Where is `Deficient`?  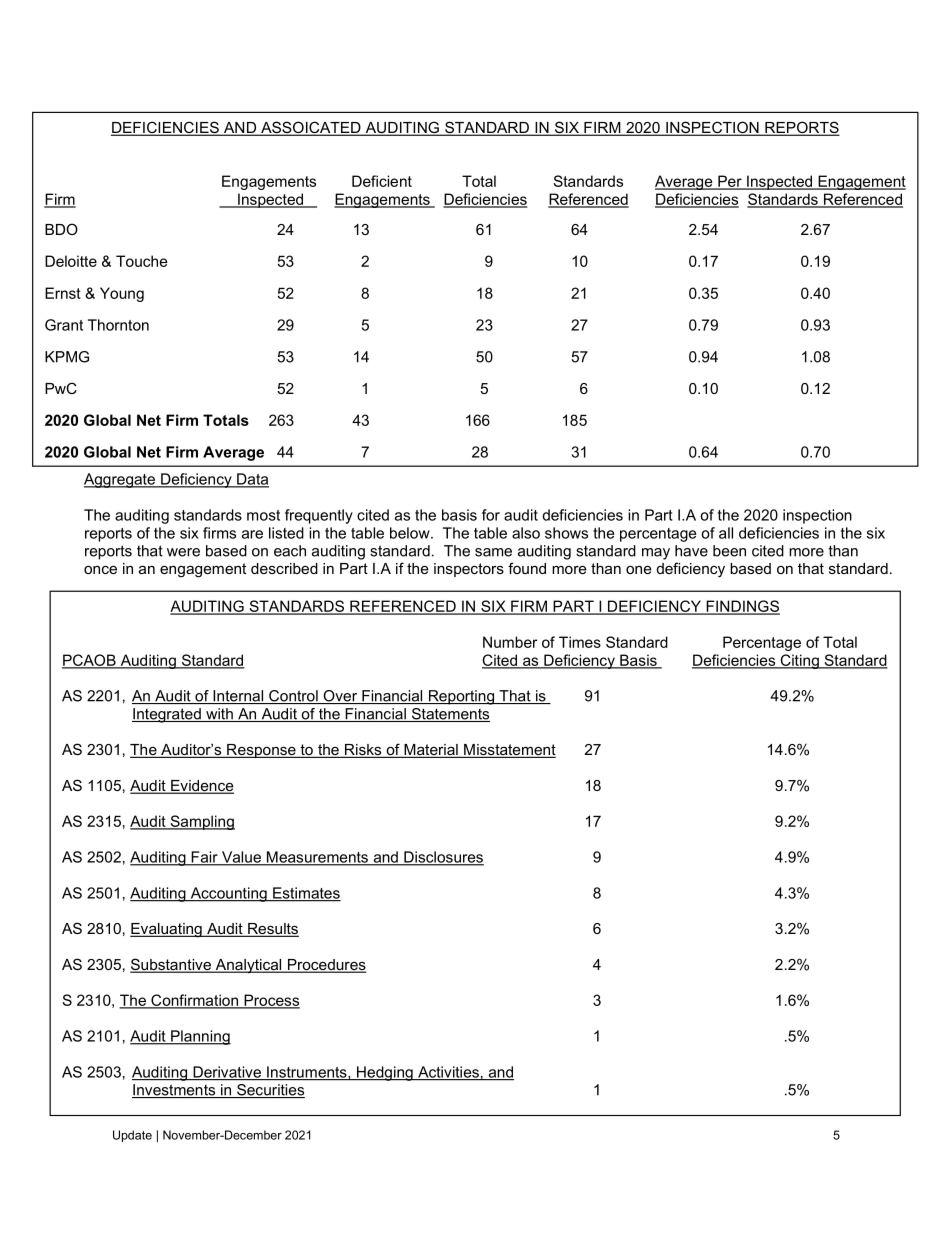 Deficient is located at coordinates (382, 181).
